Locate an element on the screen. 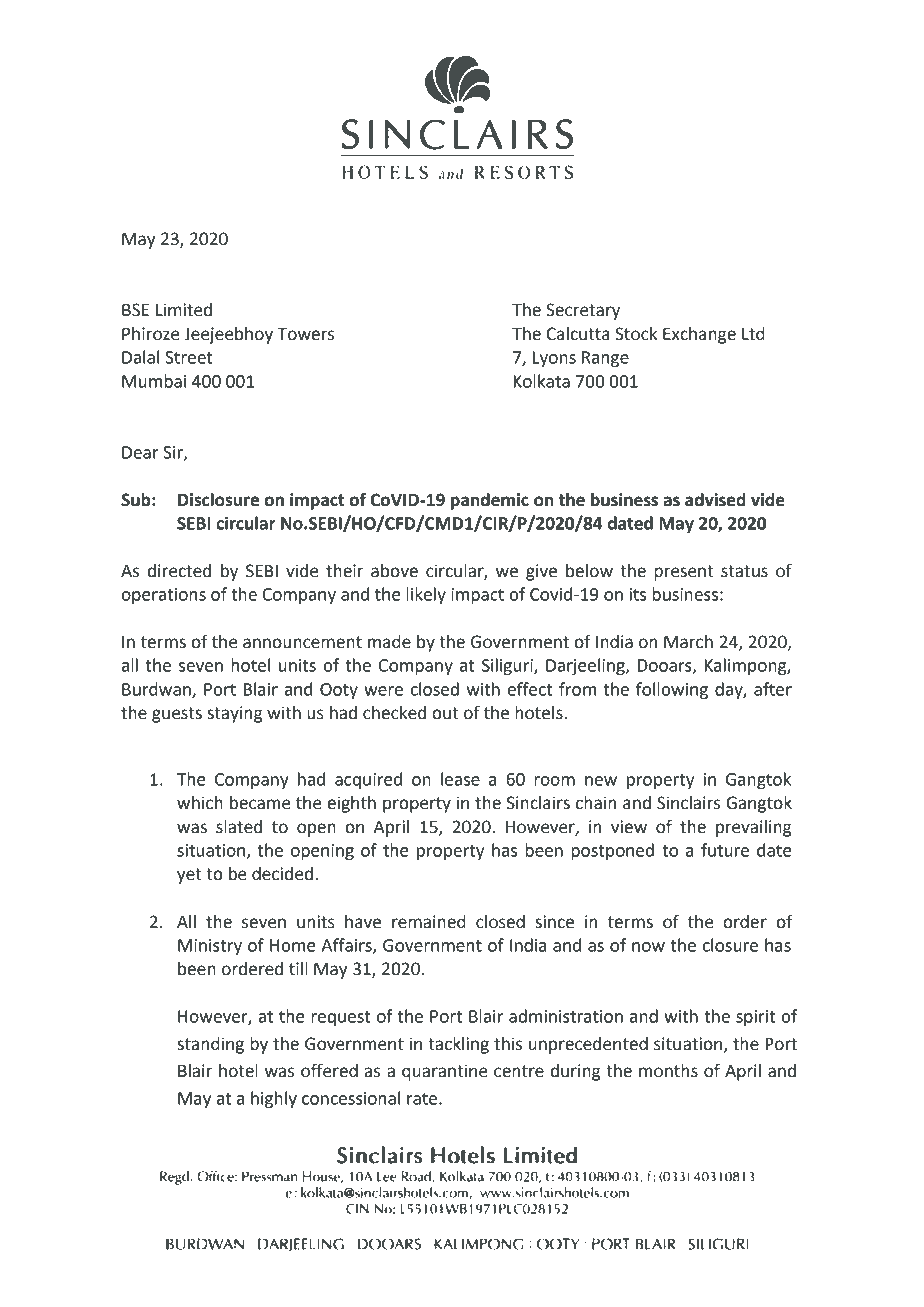 Image resolution: width=924 pixels, height=1307 pixels. following is located at coordinates (672, 690).
